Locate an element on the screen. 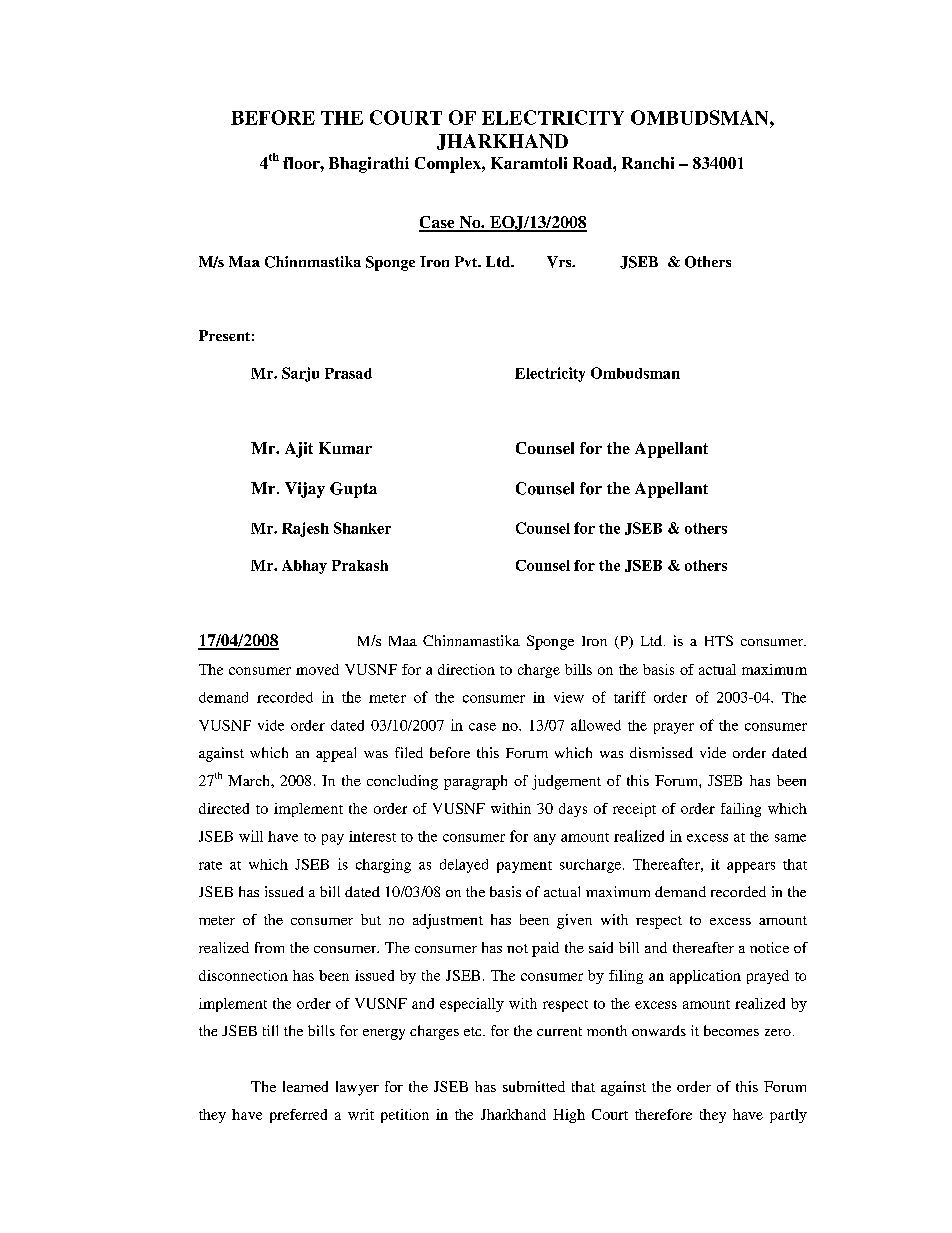  direction is located at coordinates (466, 669).
